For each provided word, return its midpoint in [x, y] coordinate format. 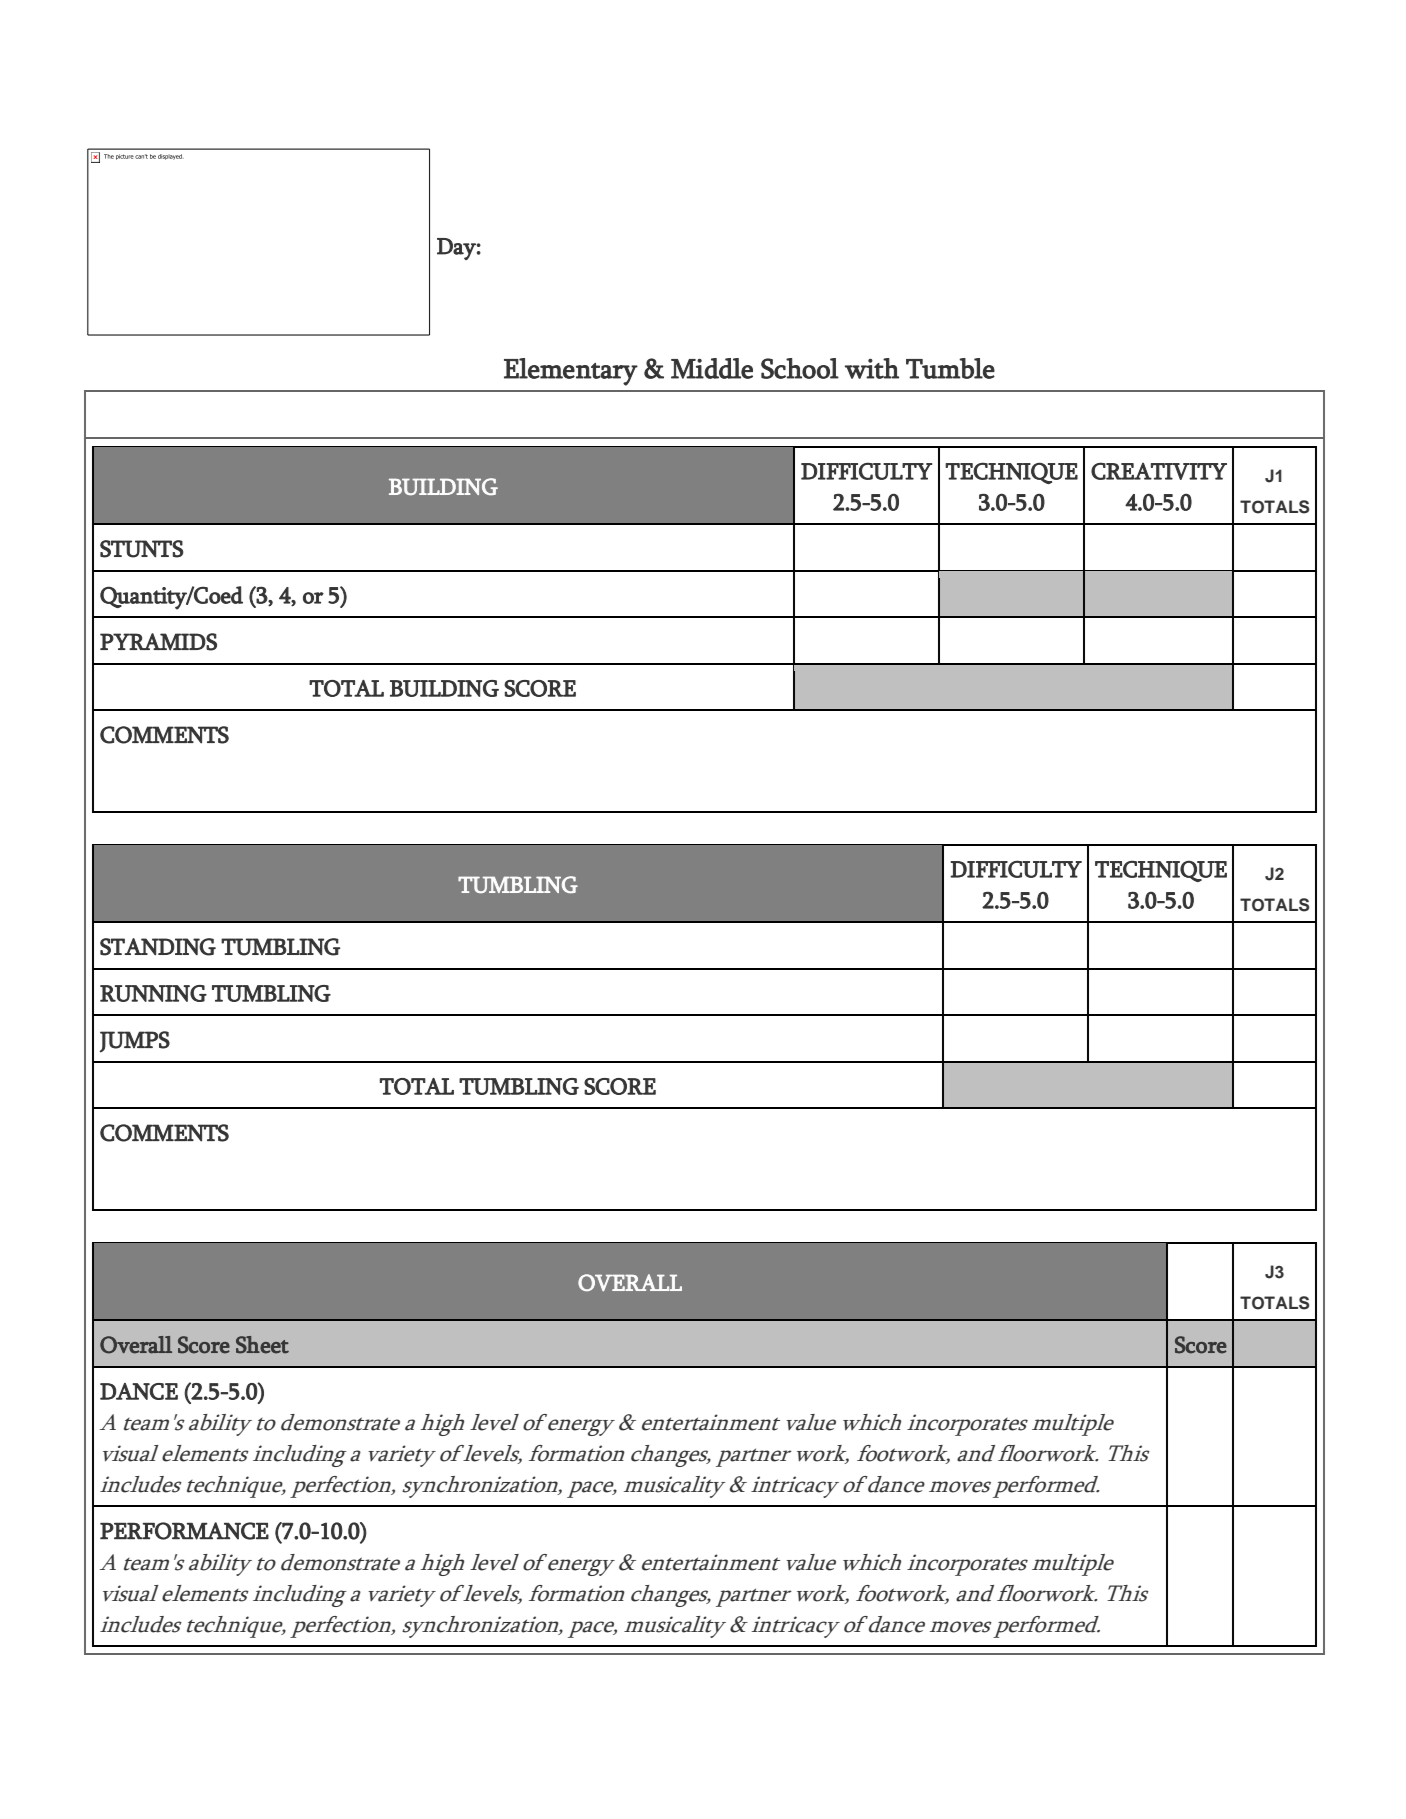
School [800, 368]
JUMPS [135, 1042]
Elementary [571, 372]
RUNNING [153, 993]
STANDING [158, 947]
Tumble [950, 368]
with [872, 368]
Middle [712, 368]
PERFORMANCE [184, 1531]
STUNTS [142, 549]
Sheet [262, 1345]
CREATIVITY [1159, 471]
